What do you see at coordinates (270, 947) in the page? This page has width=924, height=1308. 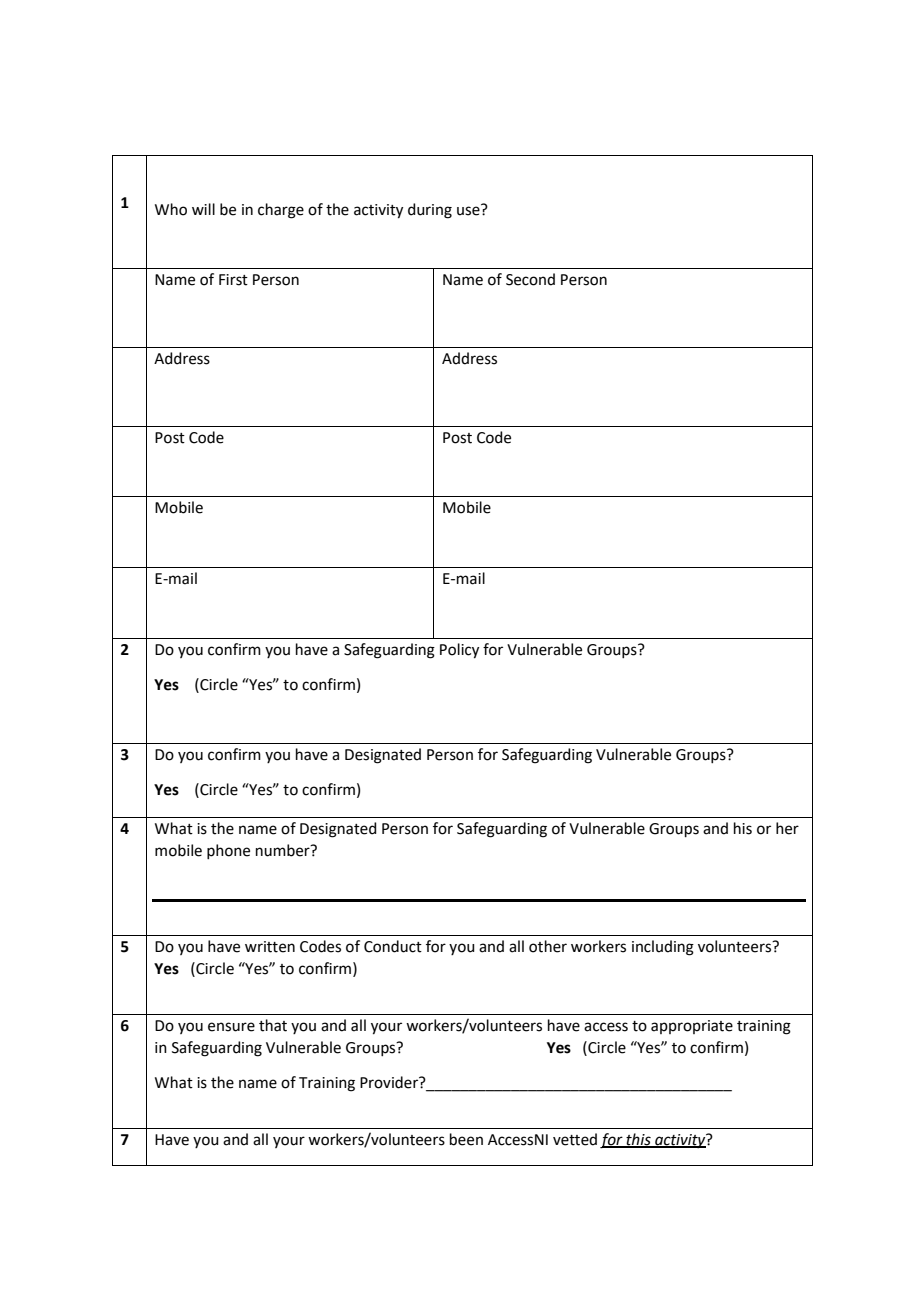 I see `written` at bounding box center [270, 947].
